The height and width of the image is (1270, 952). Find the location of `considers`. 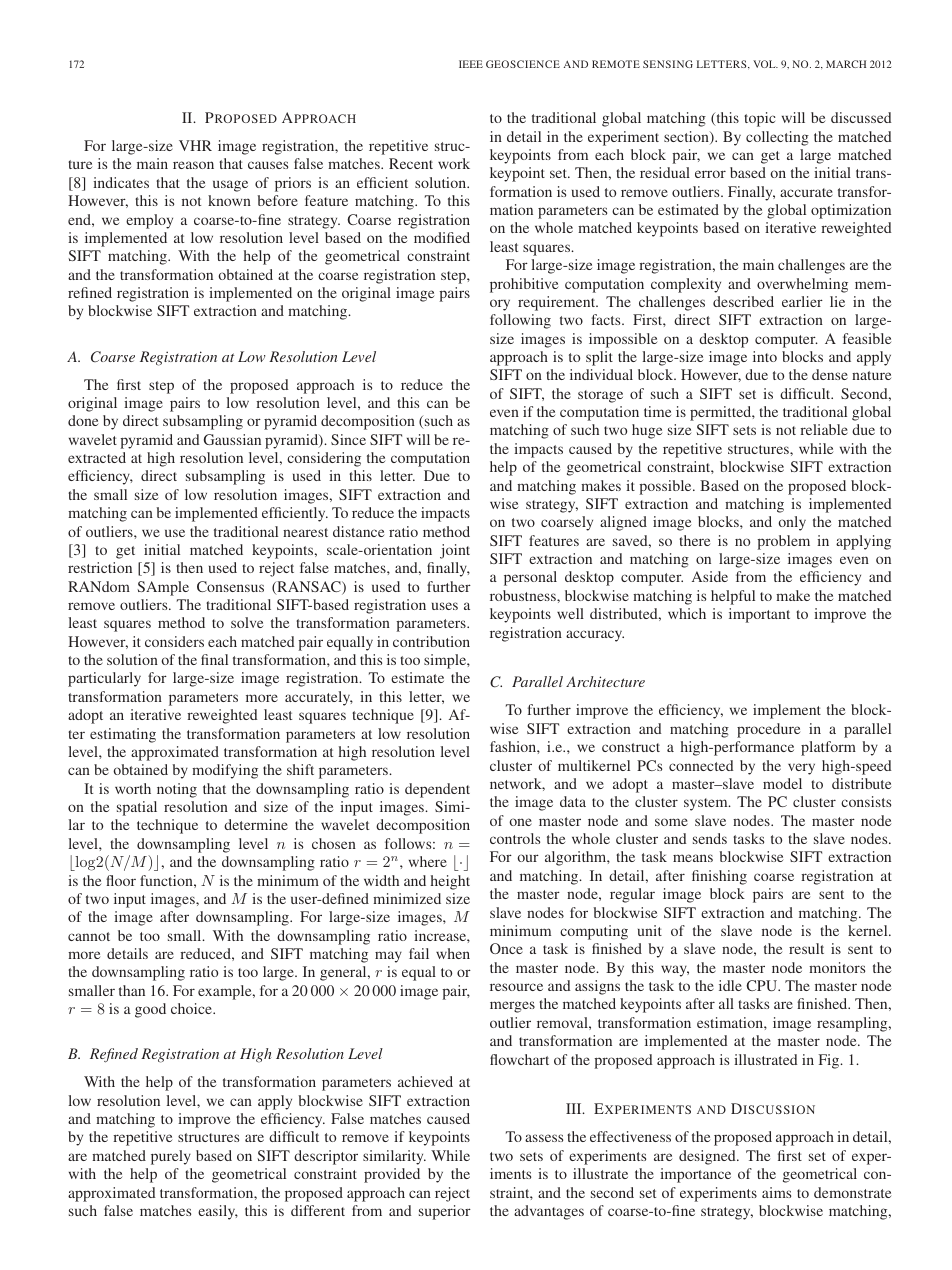

considers is located at coordinates (174, 641).
